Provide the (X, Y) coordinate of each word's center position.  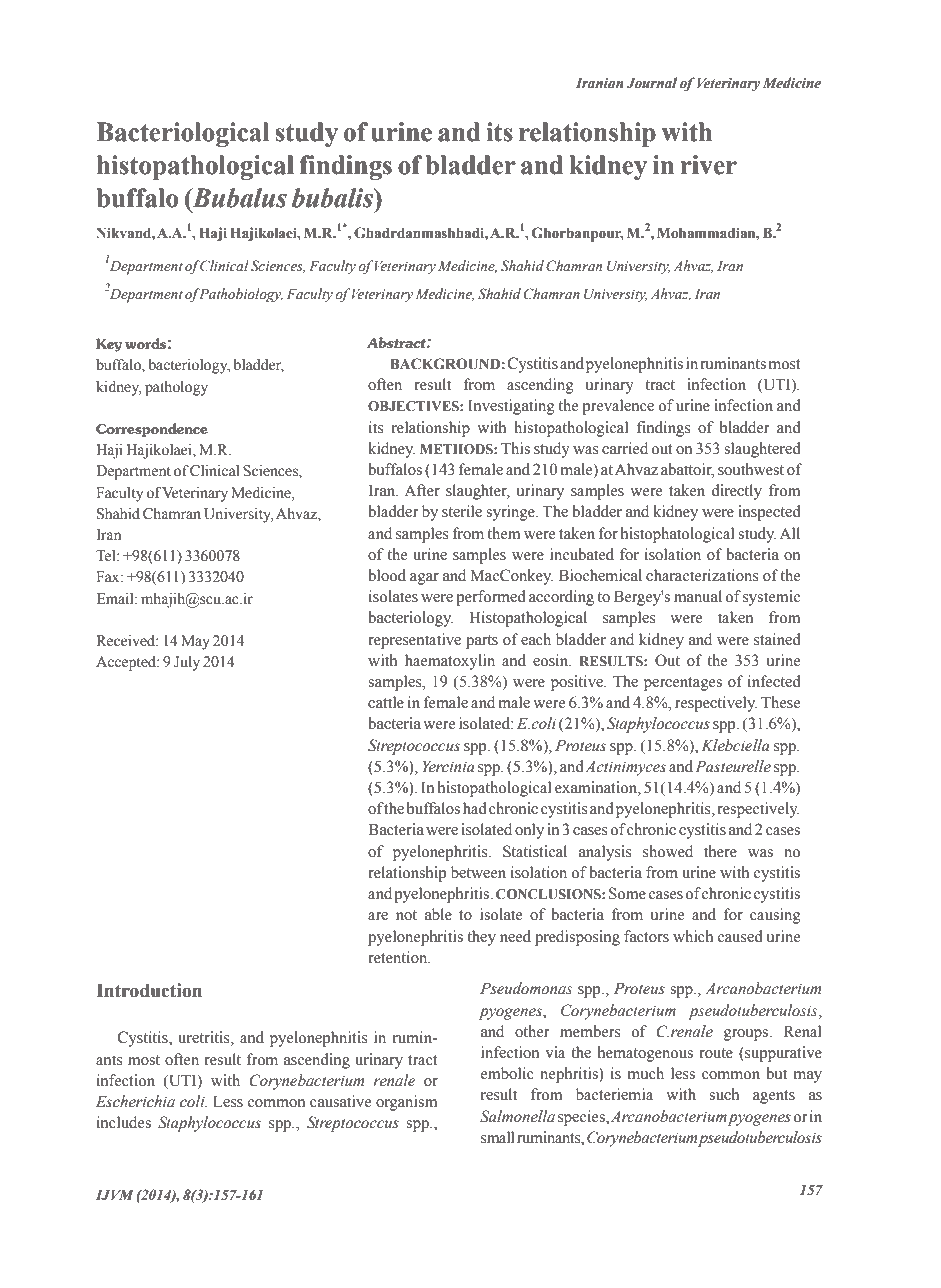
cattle (386, 702)
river (709, 165)
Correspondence (152, 430)
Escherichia (135, 1101)
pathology (176, 388)
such (724, 1094)
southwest (751, 469)
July (187, 663)
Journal (652, 83)
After (422, 490)
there (720, 851)
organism (406, 1103)
